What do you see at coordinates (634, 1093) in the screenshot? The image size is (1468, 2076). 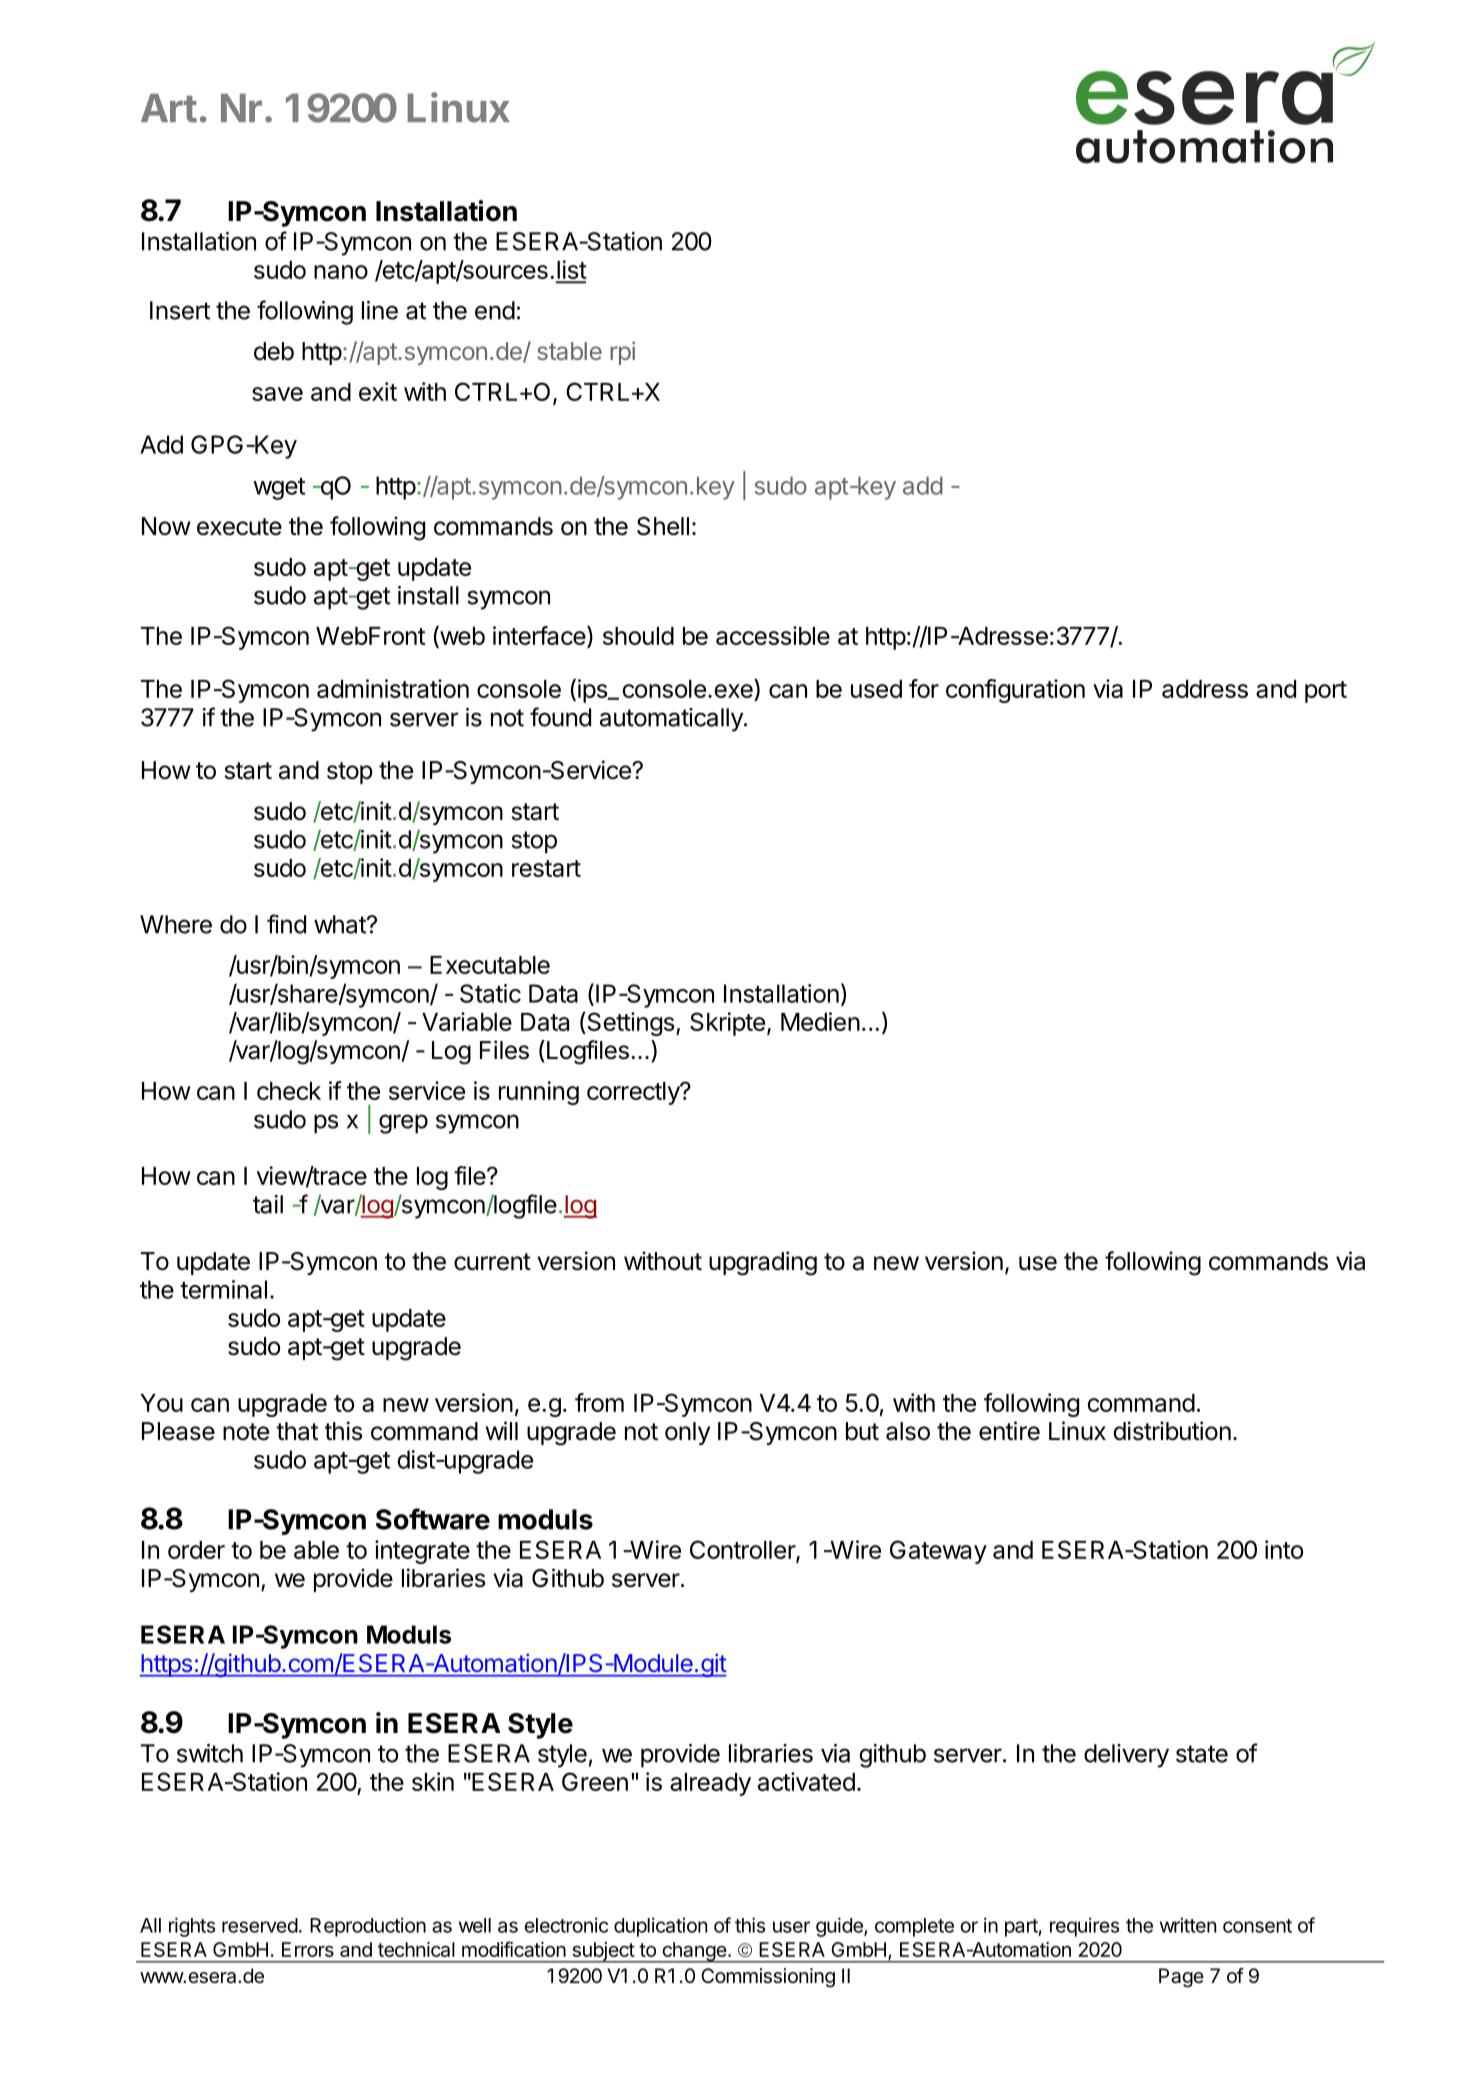 I see `correctly` at bounding box center [634, 1093].
